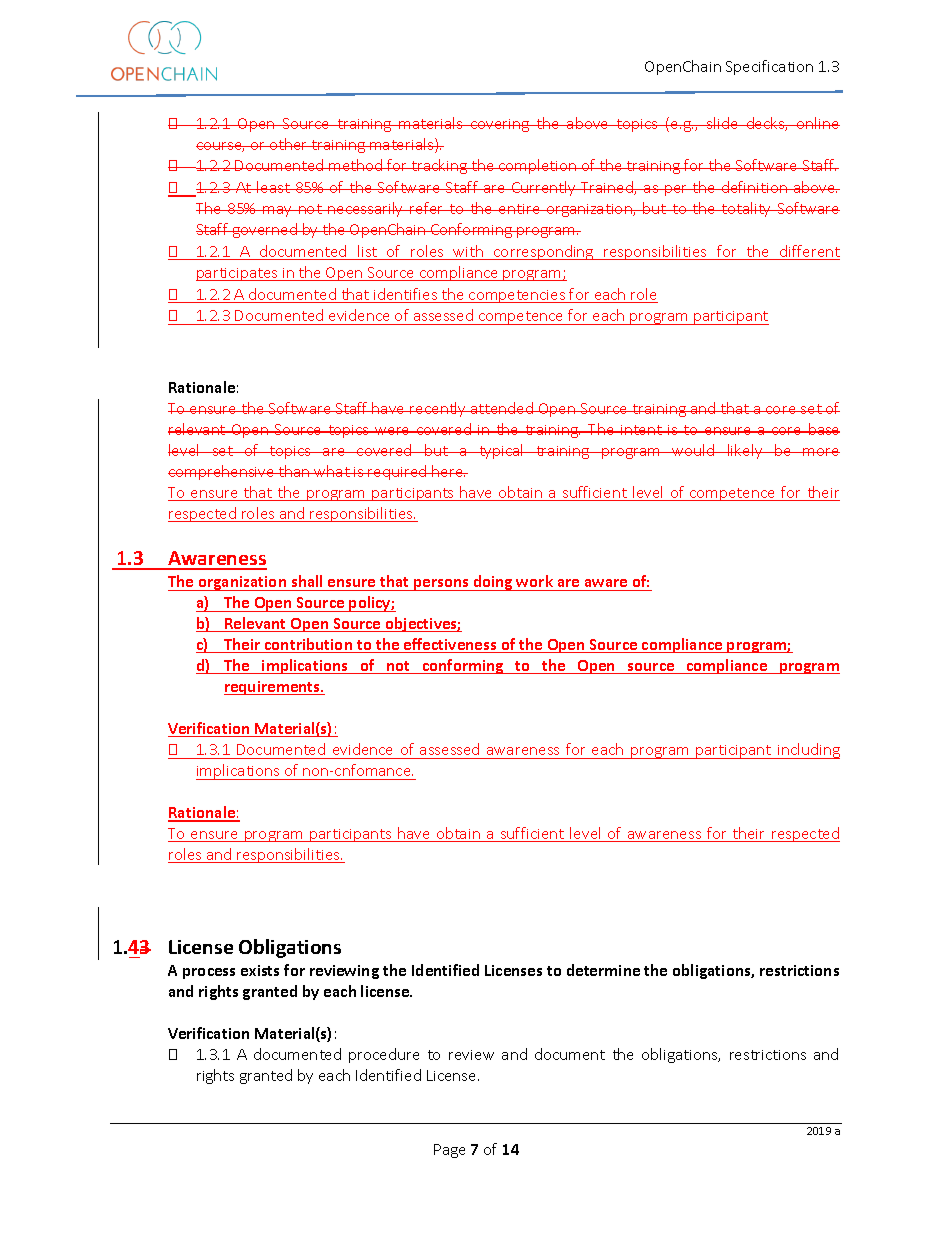  I want to click on work, so click(534, 581).
